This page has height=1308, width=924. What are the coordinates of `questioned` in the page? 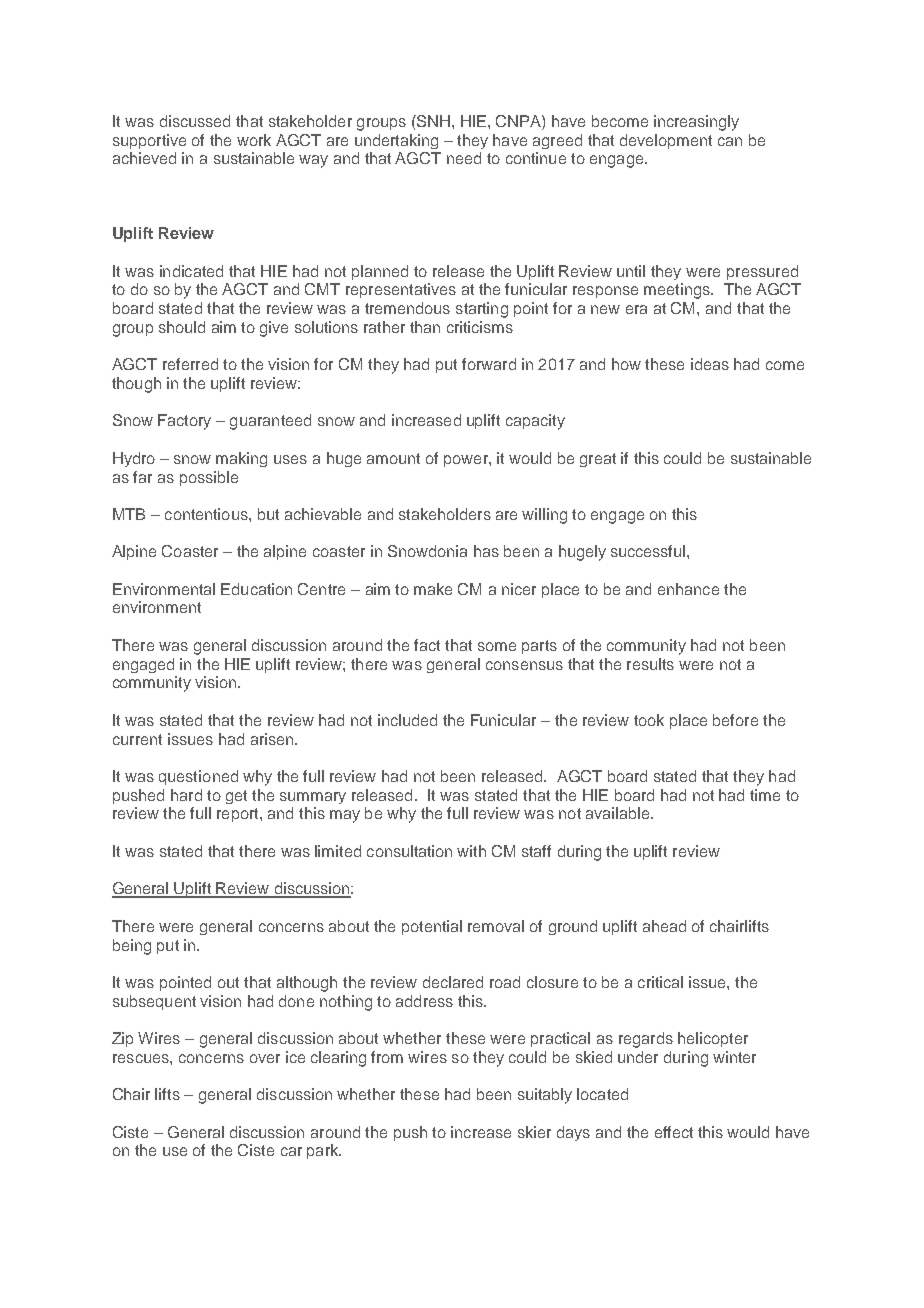 It's located at (198, 777).
